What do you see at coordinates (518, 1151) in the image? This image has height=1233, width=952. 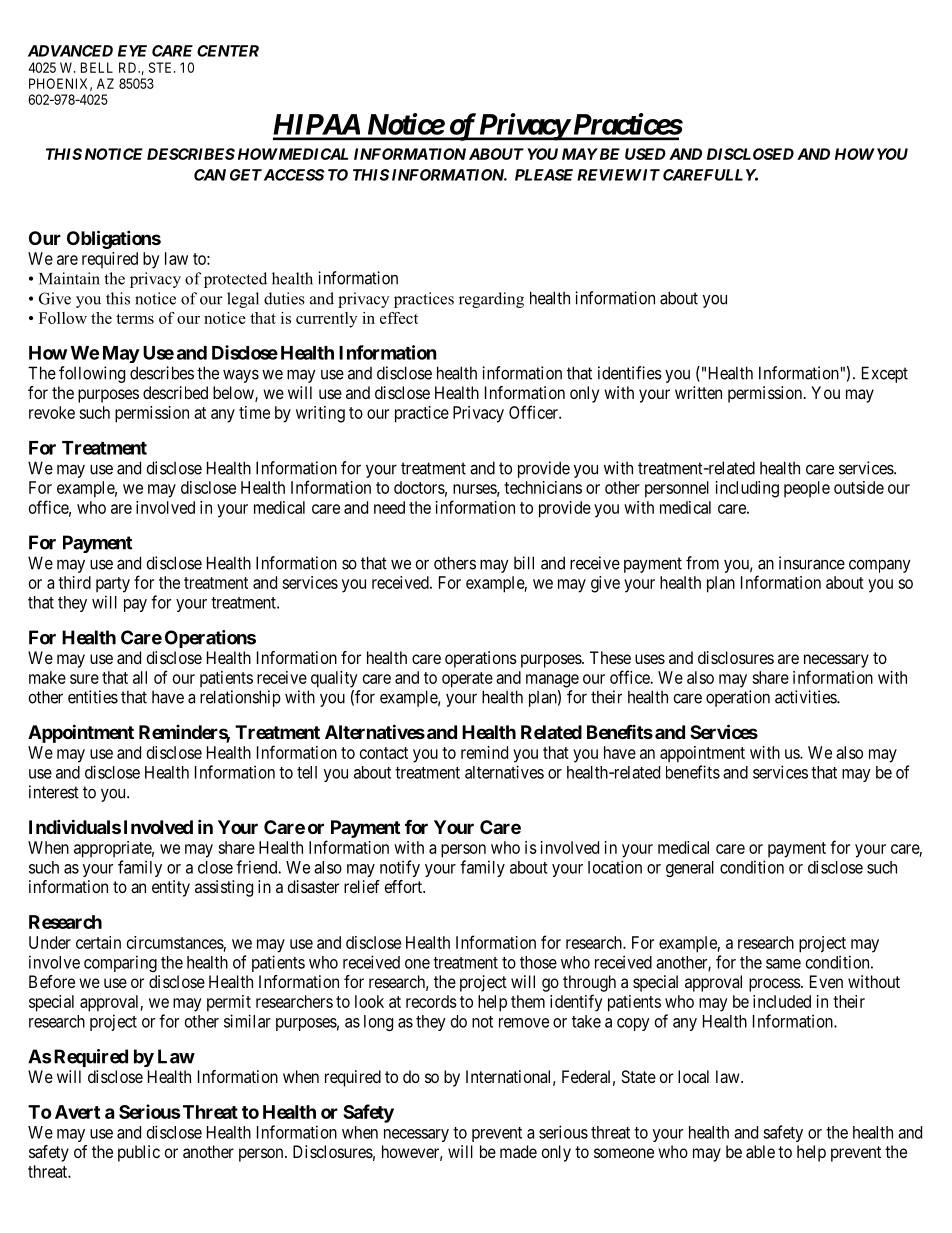 I see `made` at bounding box center [518, 1151].
